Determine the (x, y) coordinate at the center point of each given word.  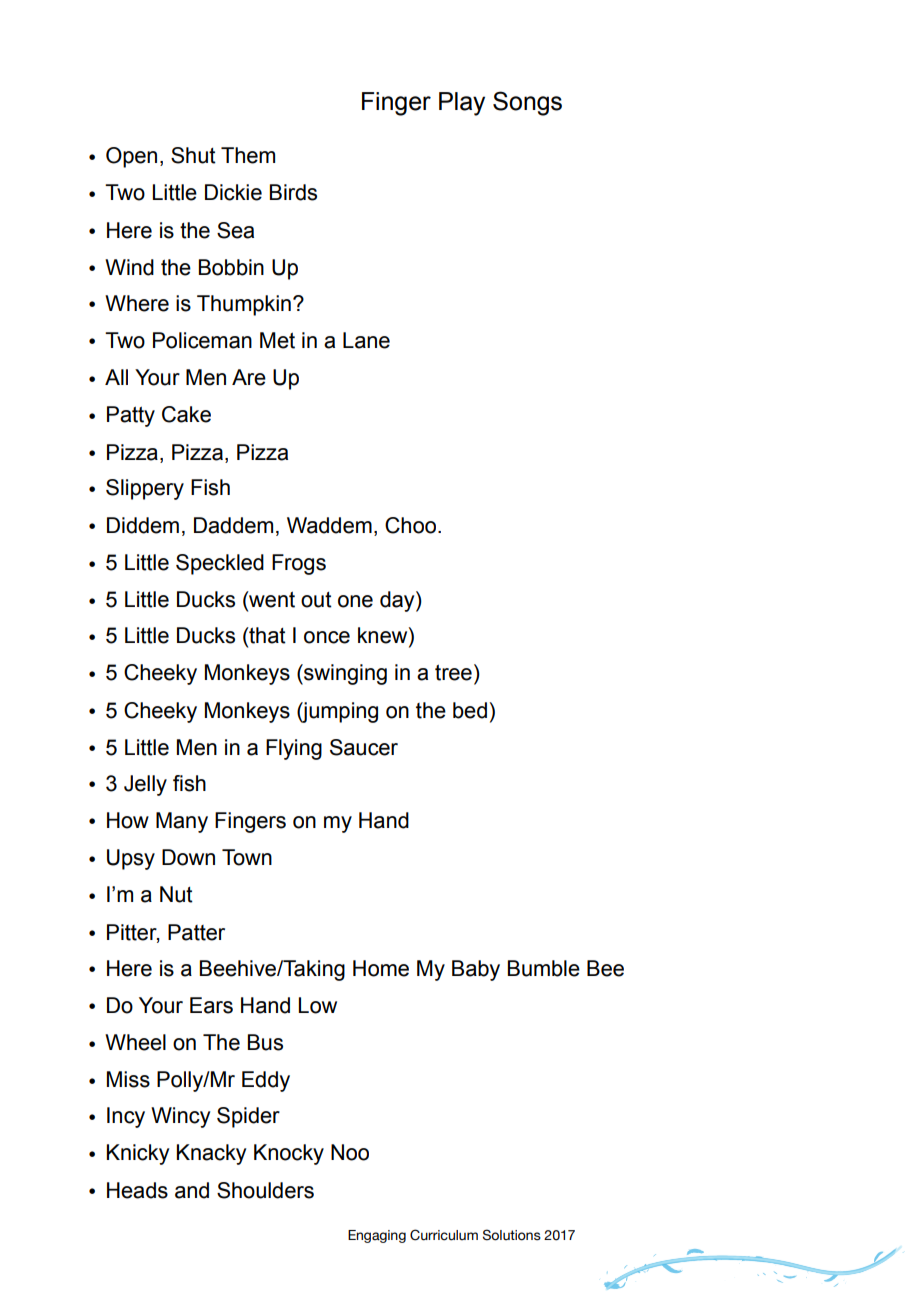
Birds (293, 192)
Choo (412, 525)
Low (318, 1005)
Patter (196, 932)
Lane (366, 340)
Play (462, 104)
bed (470, 710)
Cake (186, 414)
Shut (193, 155)
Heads (137, 1190)
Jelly (145, 785)
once (327, 637)
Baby (476, 970)
